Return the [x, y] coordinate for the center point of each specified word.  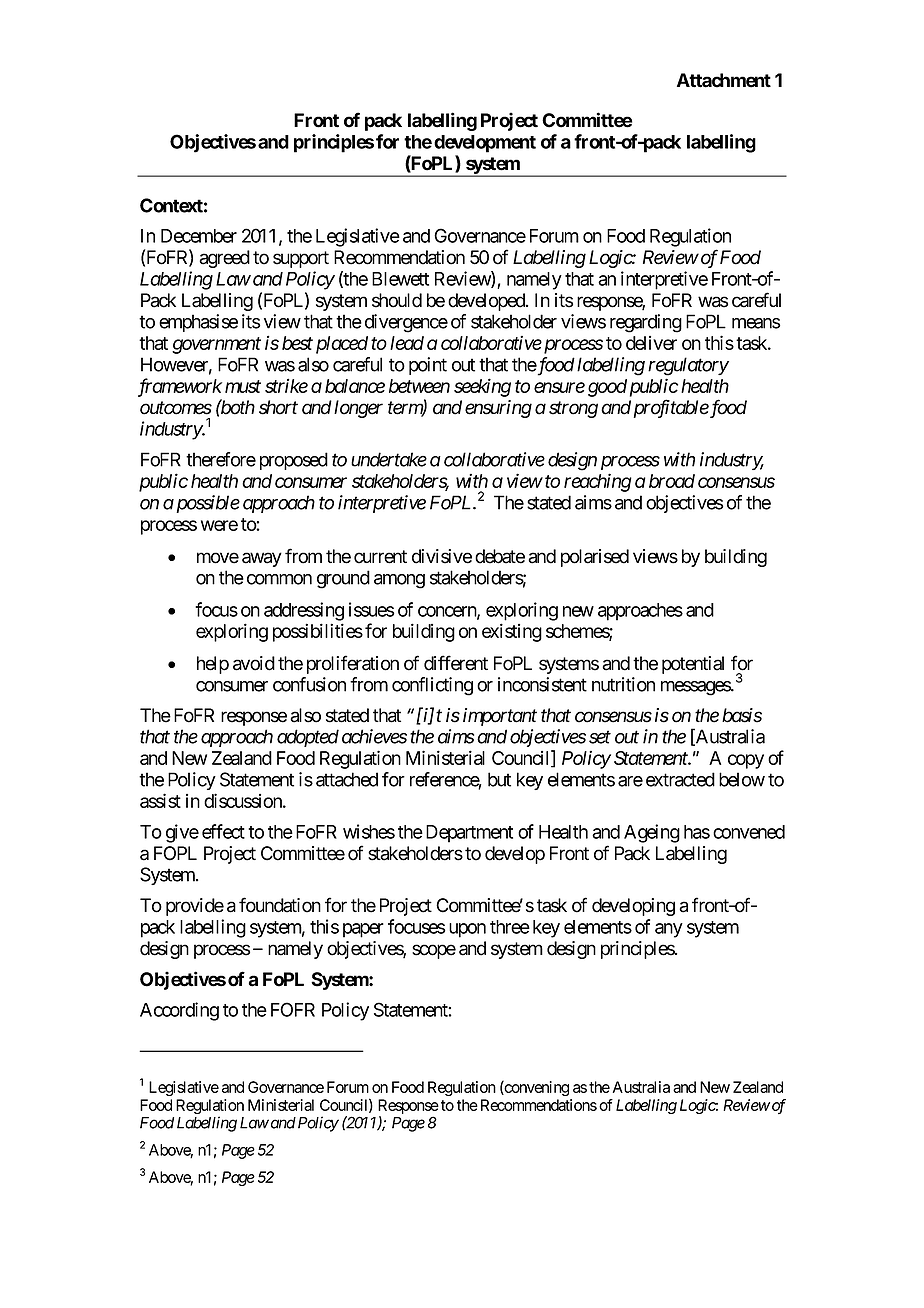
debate [500, 556]
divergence [406, 323]
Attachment [724, 80]
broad [672, 481]
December [199, 236]
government [216, 345]
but [499, 779]
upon [467, 930]
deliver [651, 343]
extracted [680, 779]
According [179, 1011]
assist [160, 800]
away [262, 559]
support [301, 259]
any [669, 930]
